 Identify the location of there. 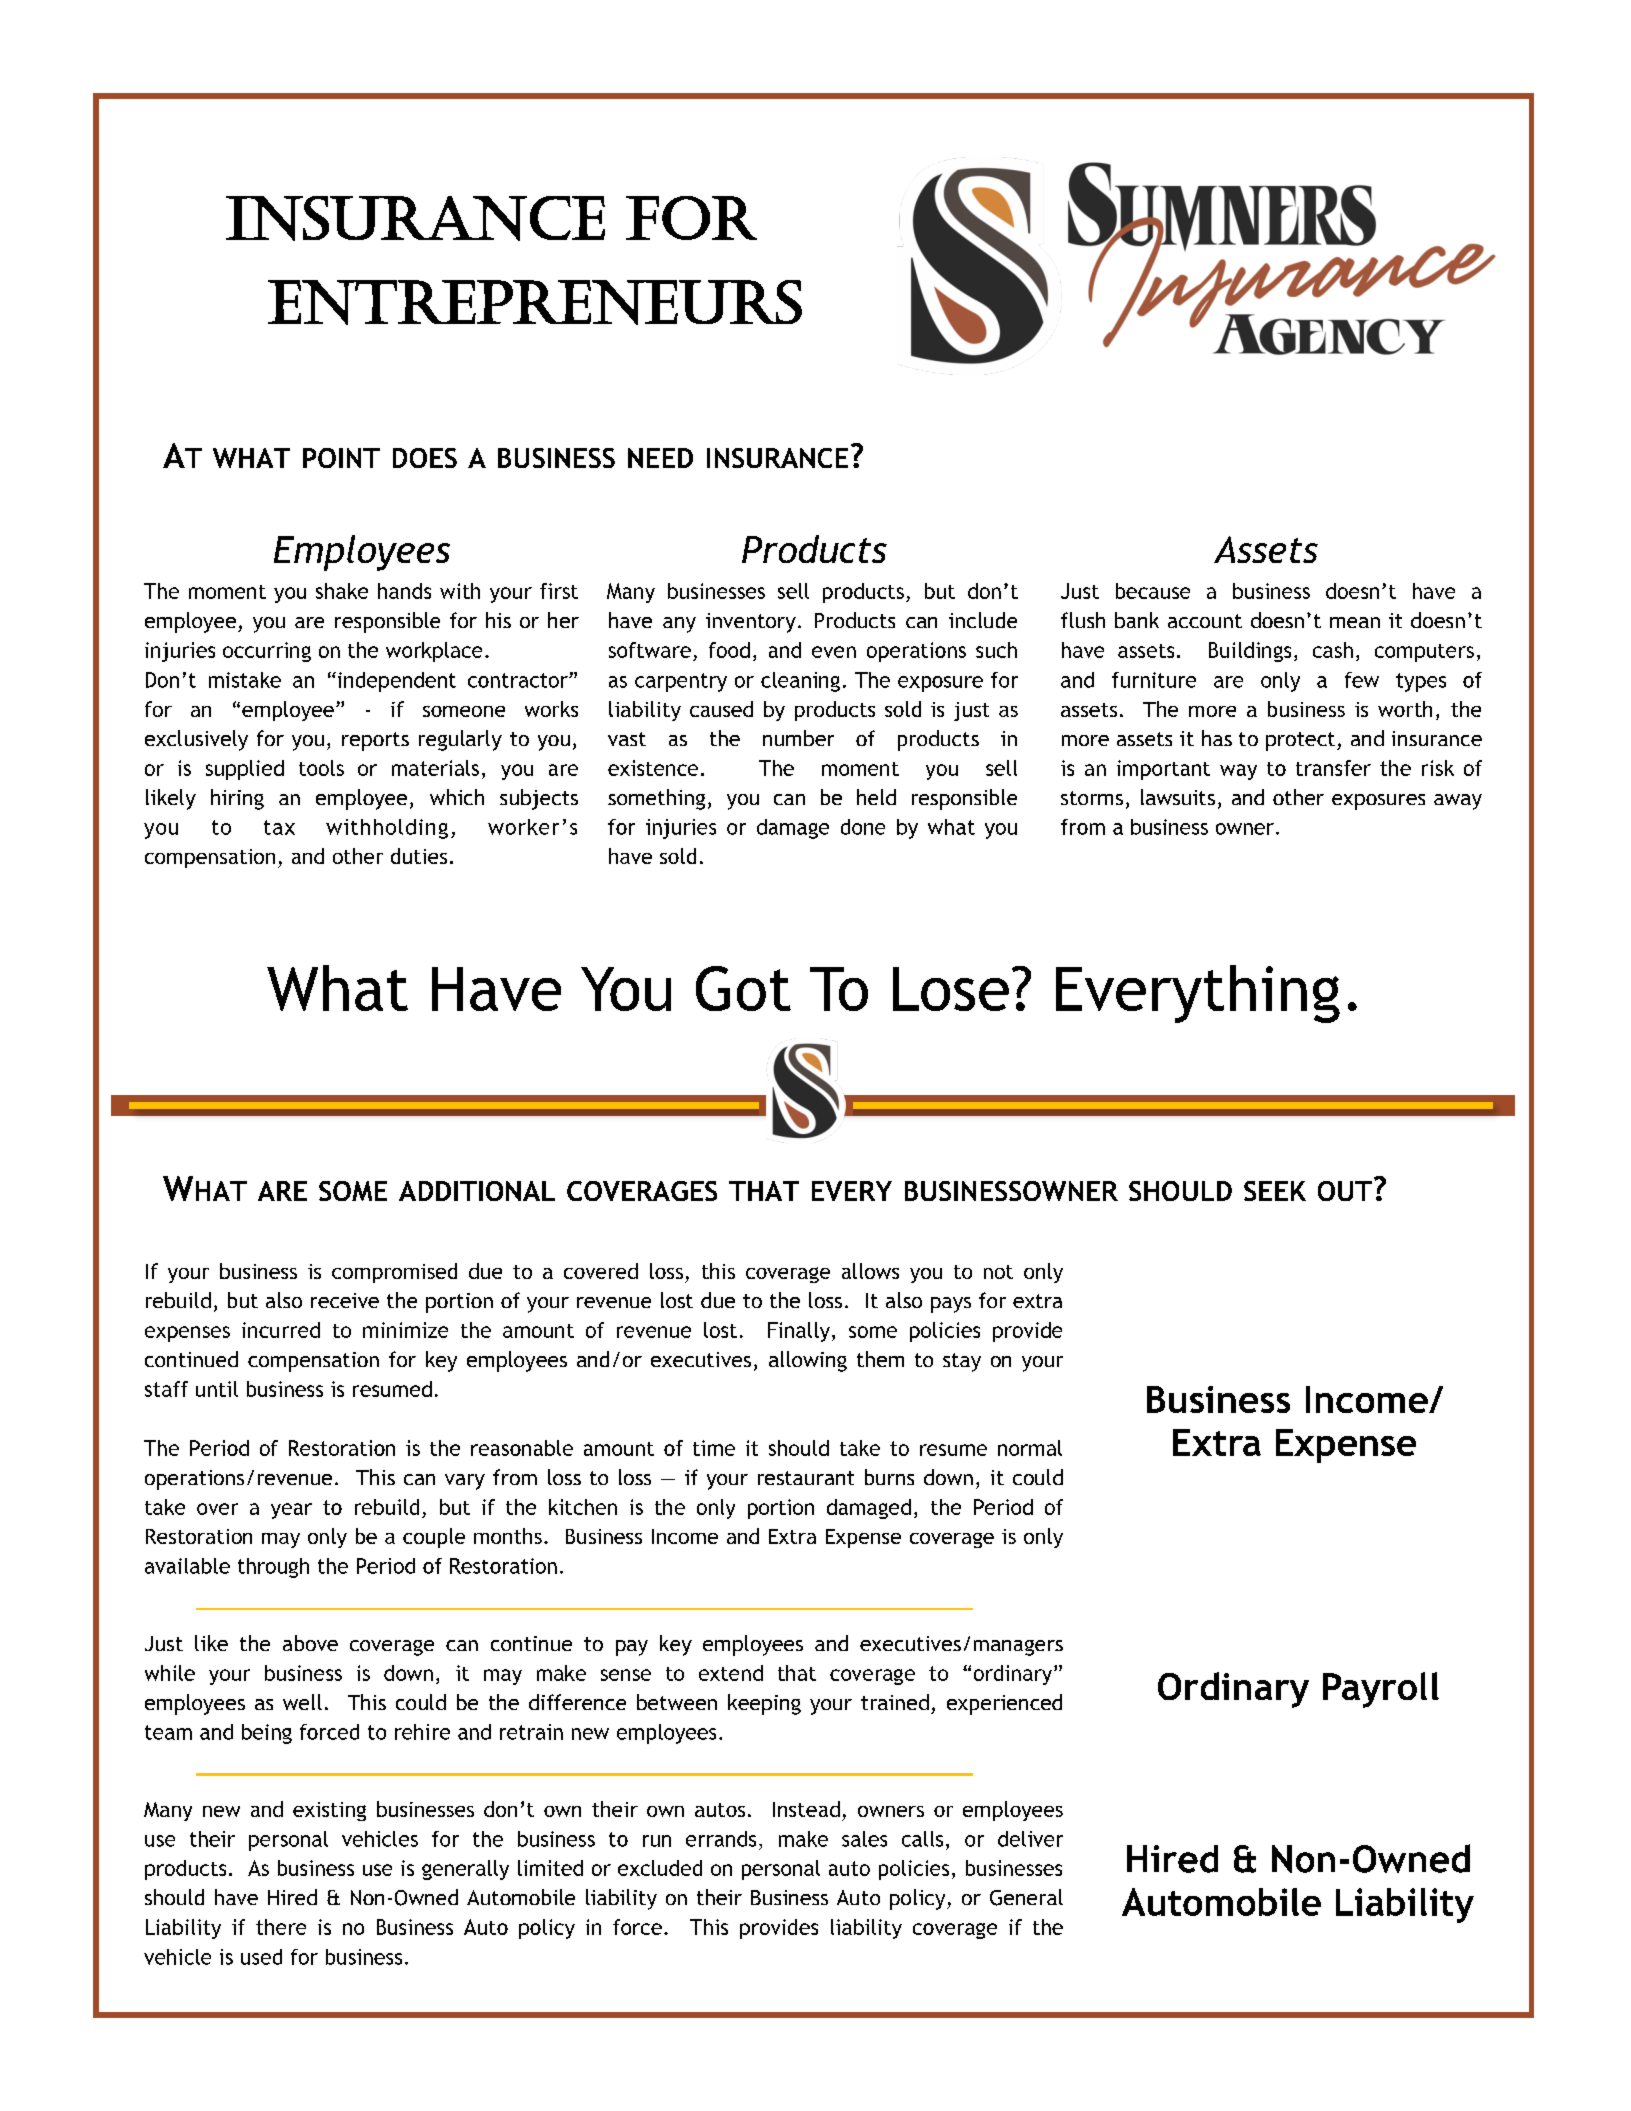
(281, 1927).
